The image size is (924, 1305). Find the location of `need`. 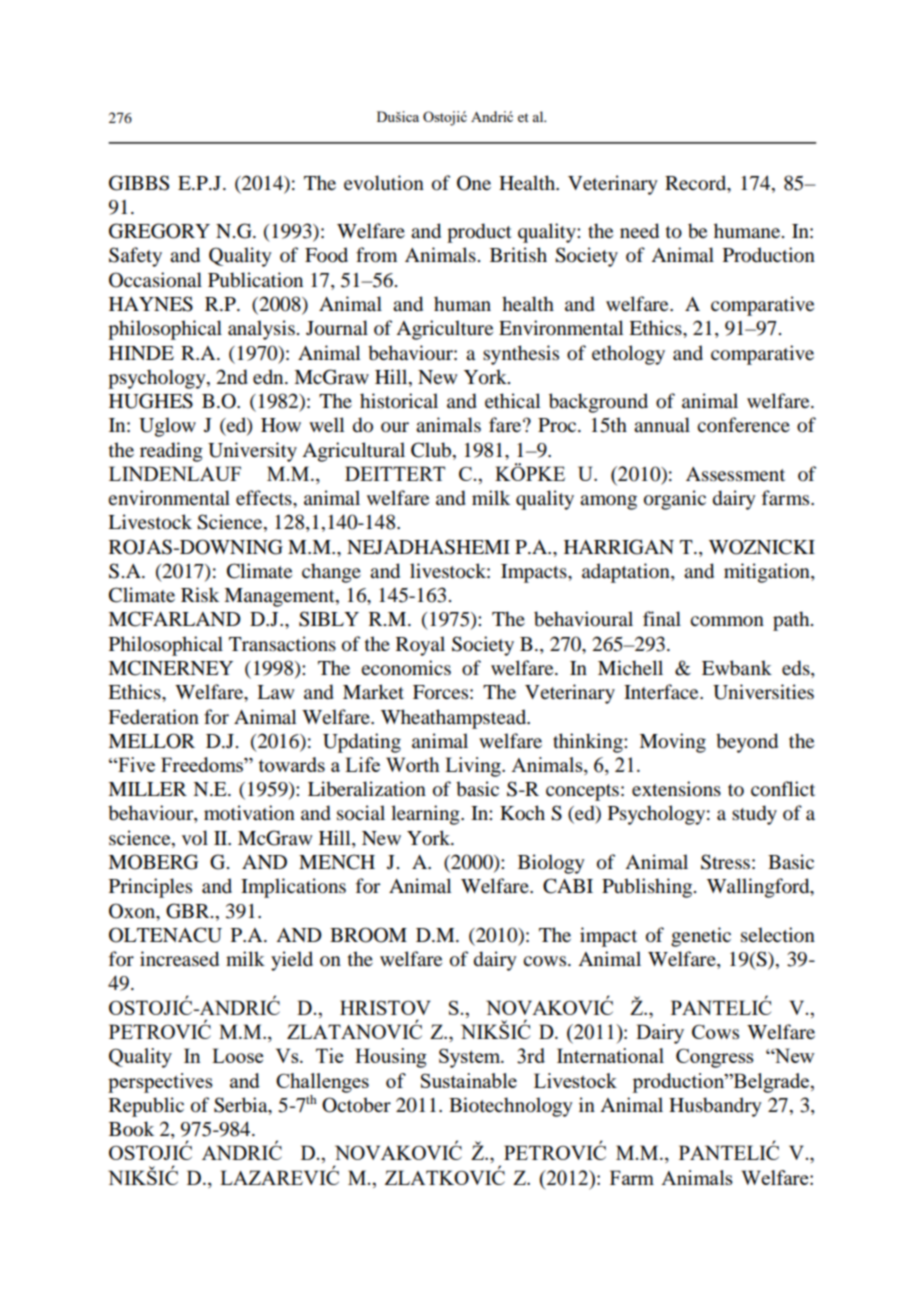

need is located at coordinates (639, 231).
